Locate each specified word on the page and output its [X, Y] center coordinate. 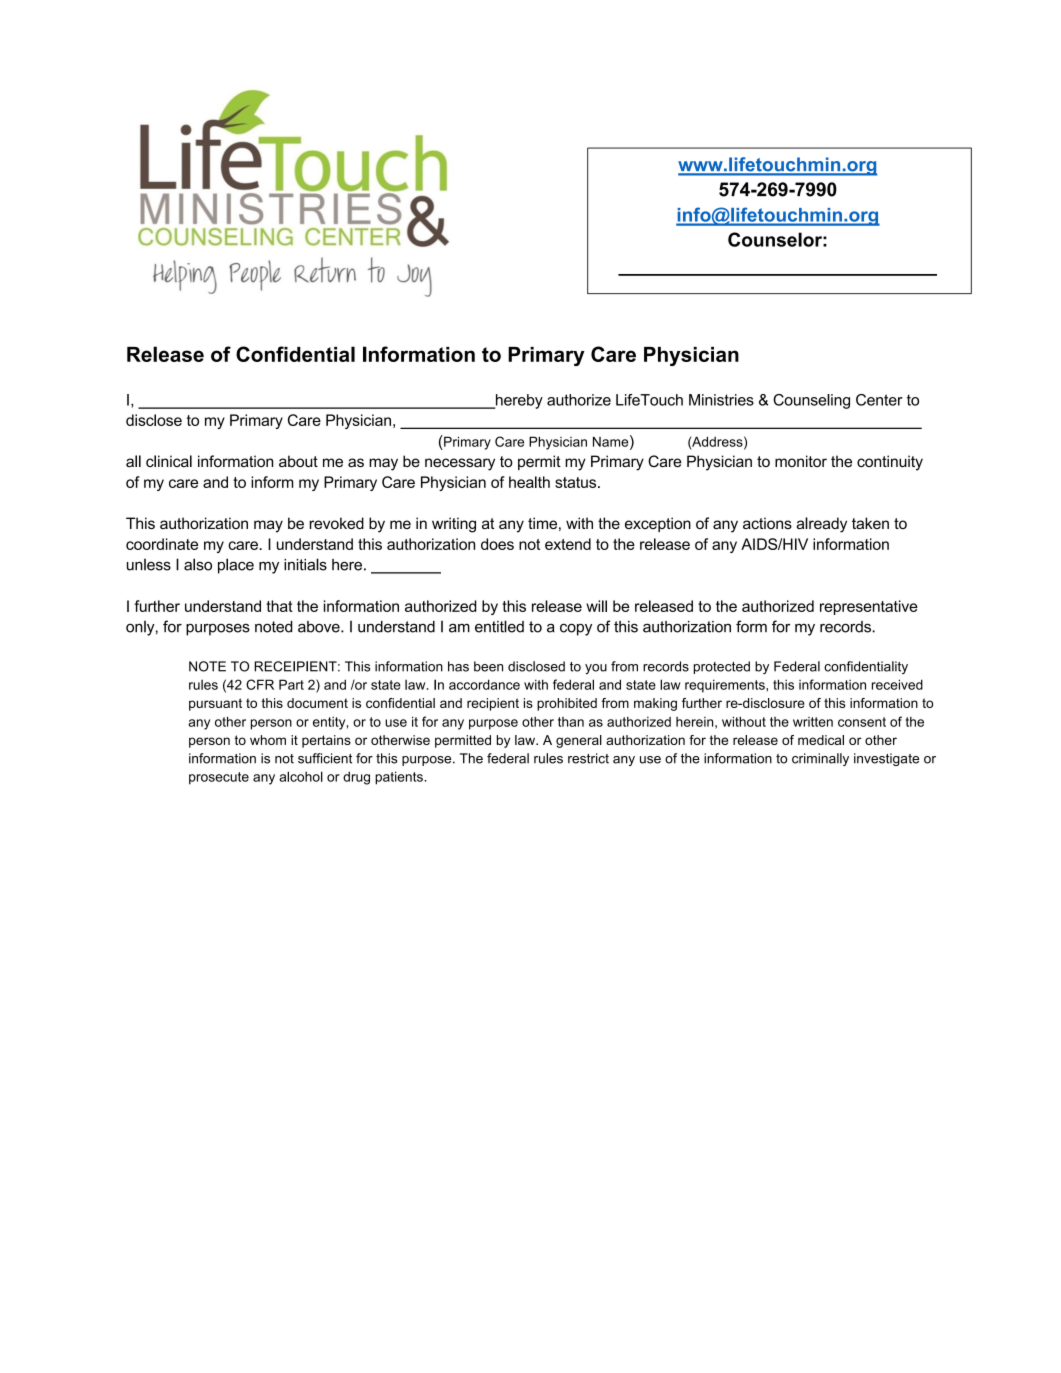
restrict [588, 758]
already [821, 525]
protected [722, 667]
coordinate [162, 544]
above [320, 627]
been [488, 666]
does [497, 544]
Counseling [811, 401]
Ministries [721, 400]
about [298, 461]
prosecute [219, 778]
